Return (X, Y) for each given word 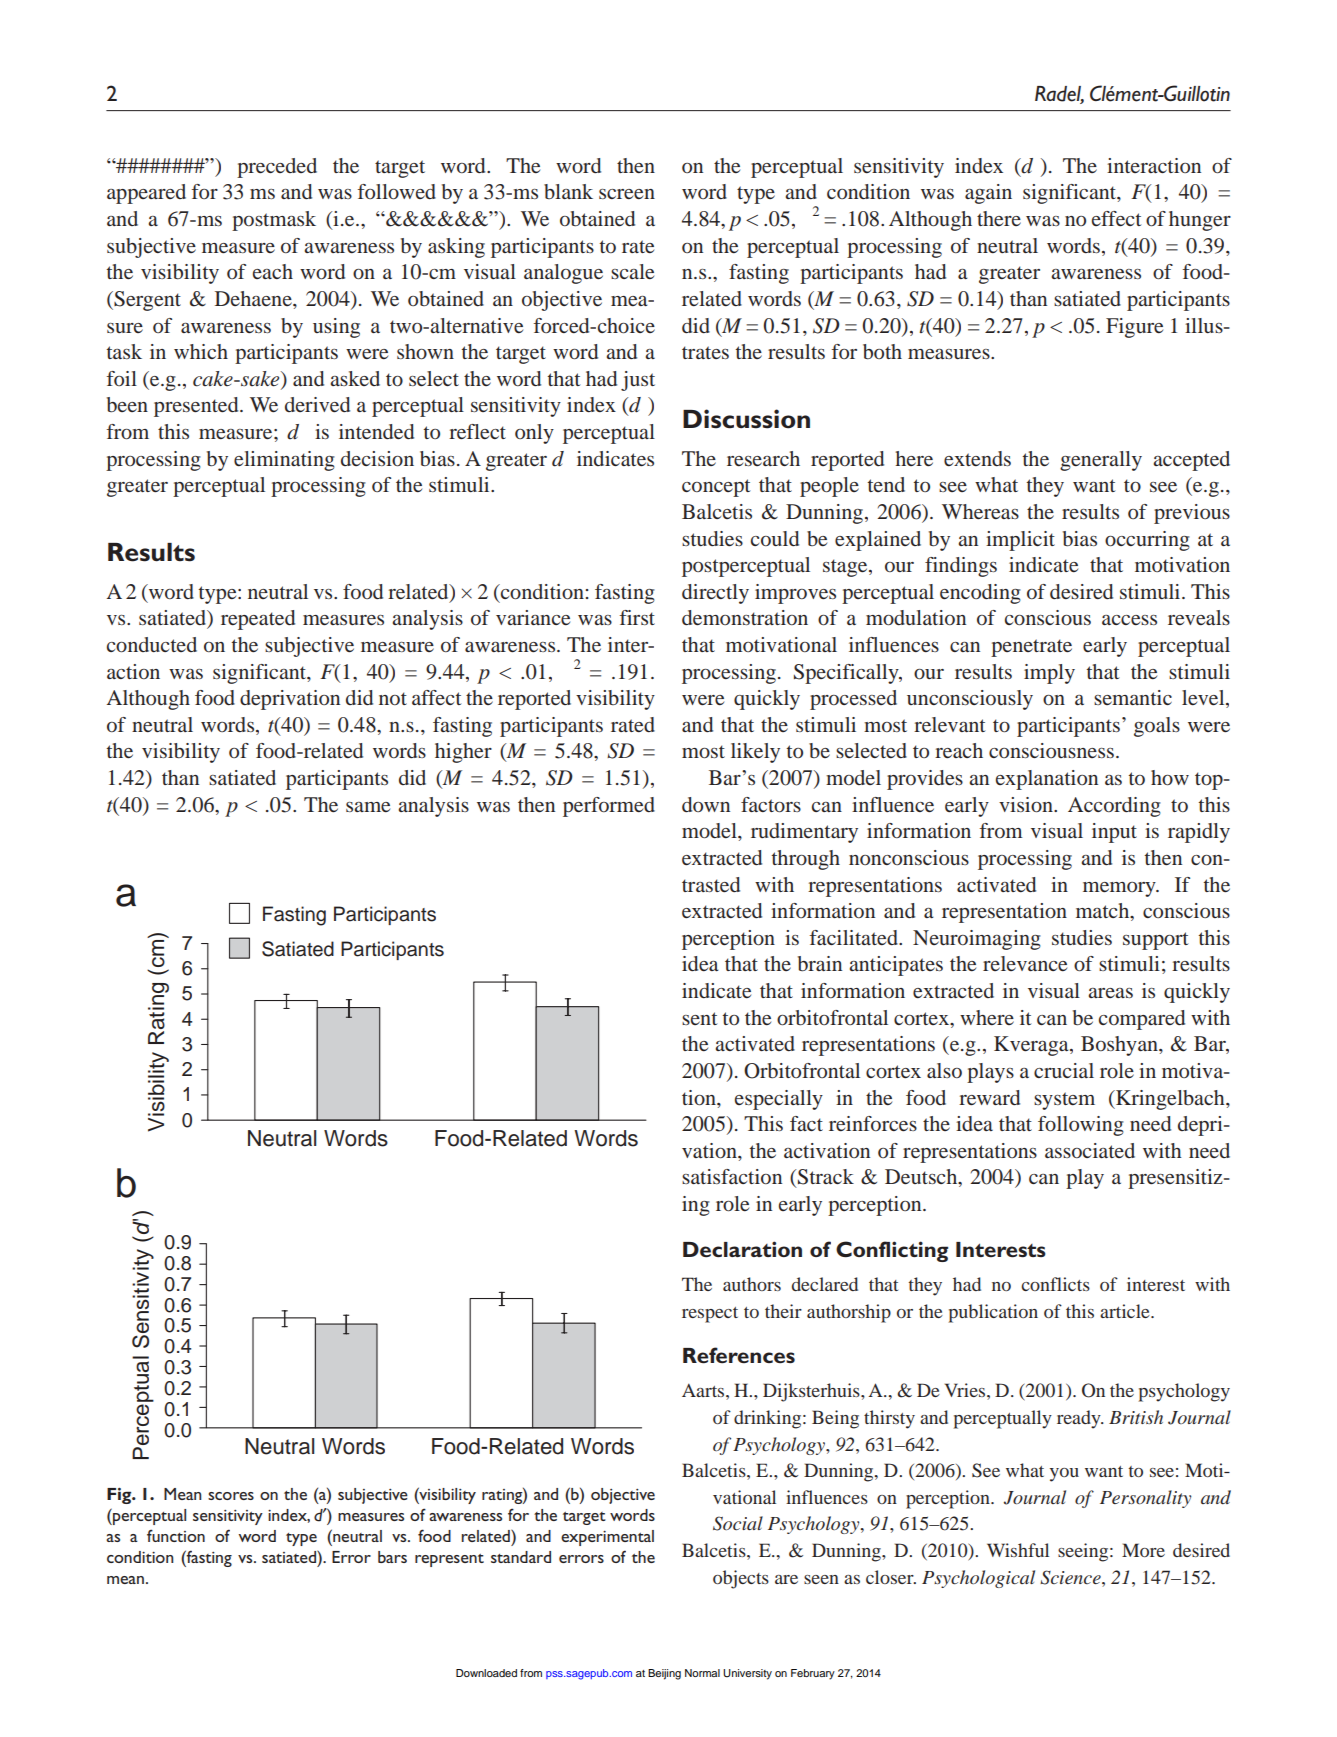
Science (1071, 1577)
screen (627, 194)
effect (1117, 218)
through (806, 860)
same (368, 807)
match (1104, 912)
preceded (277, 168)
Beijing (664, 1674)
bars (392, 1557)
